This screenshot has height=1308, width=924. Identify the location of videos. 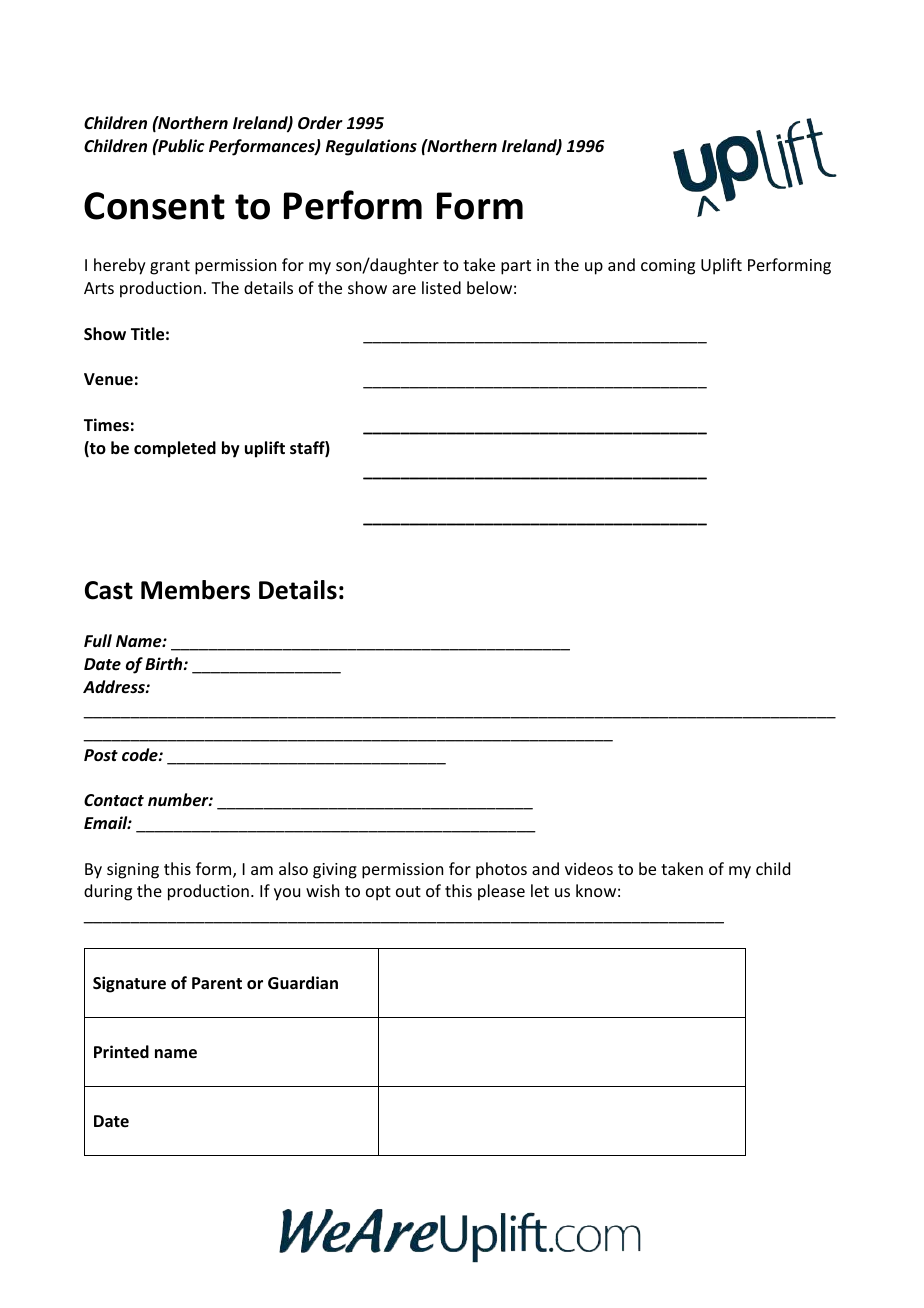
(589, 868).
